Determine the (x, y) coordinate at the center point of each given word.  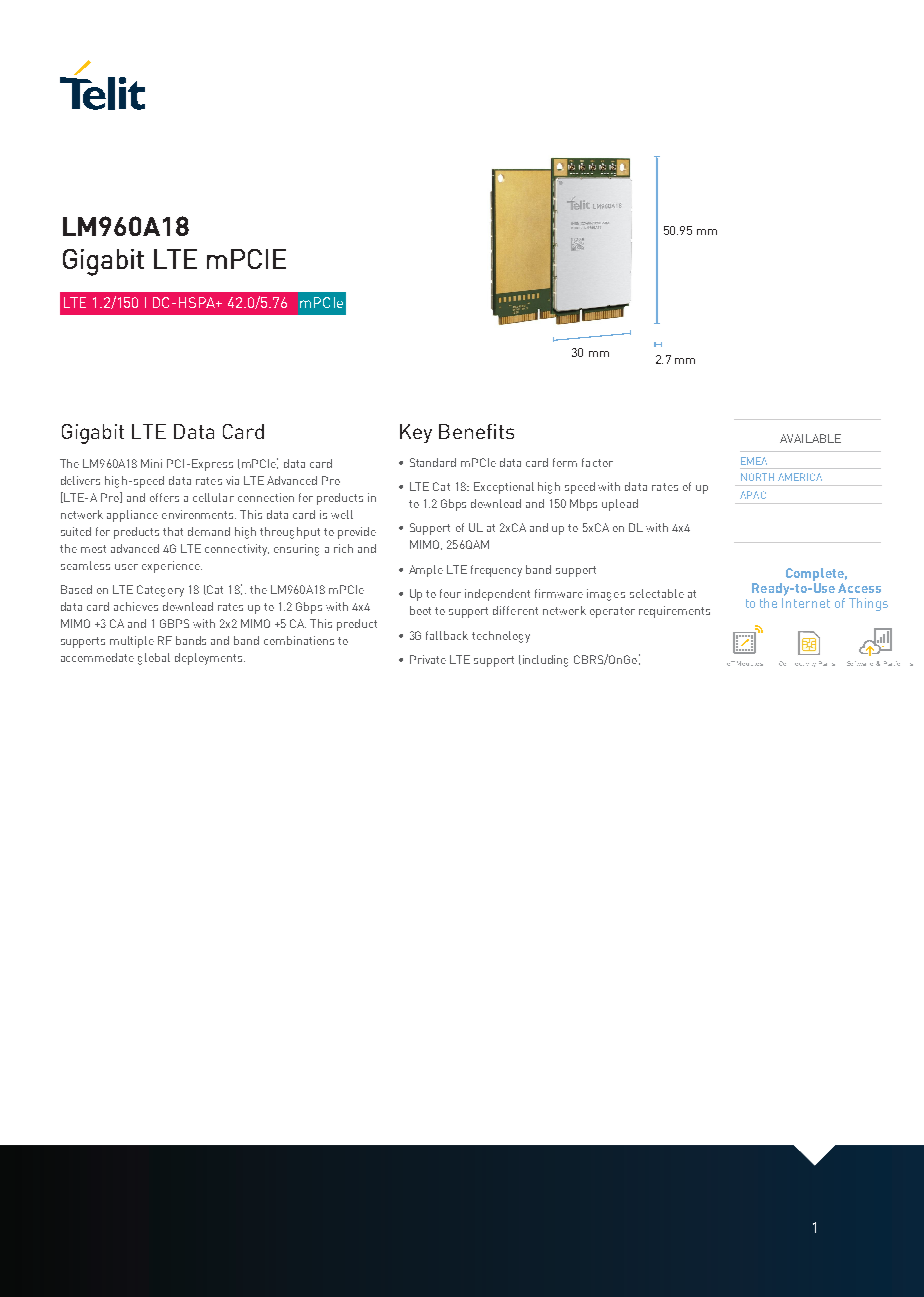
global (154, 659)
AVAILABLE (810, 438)
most (93, 549)
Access (859, 588)
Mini (151, 463)
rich (343, 548)
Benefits (476, 431)
